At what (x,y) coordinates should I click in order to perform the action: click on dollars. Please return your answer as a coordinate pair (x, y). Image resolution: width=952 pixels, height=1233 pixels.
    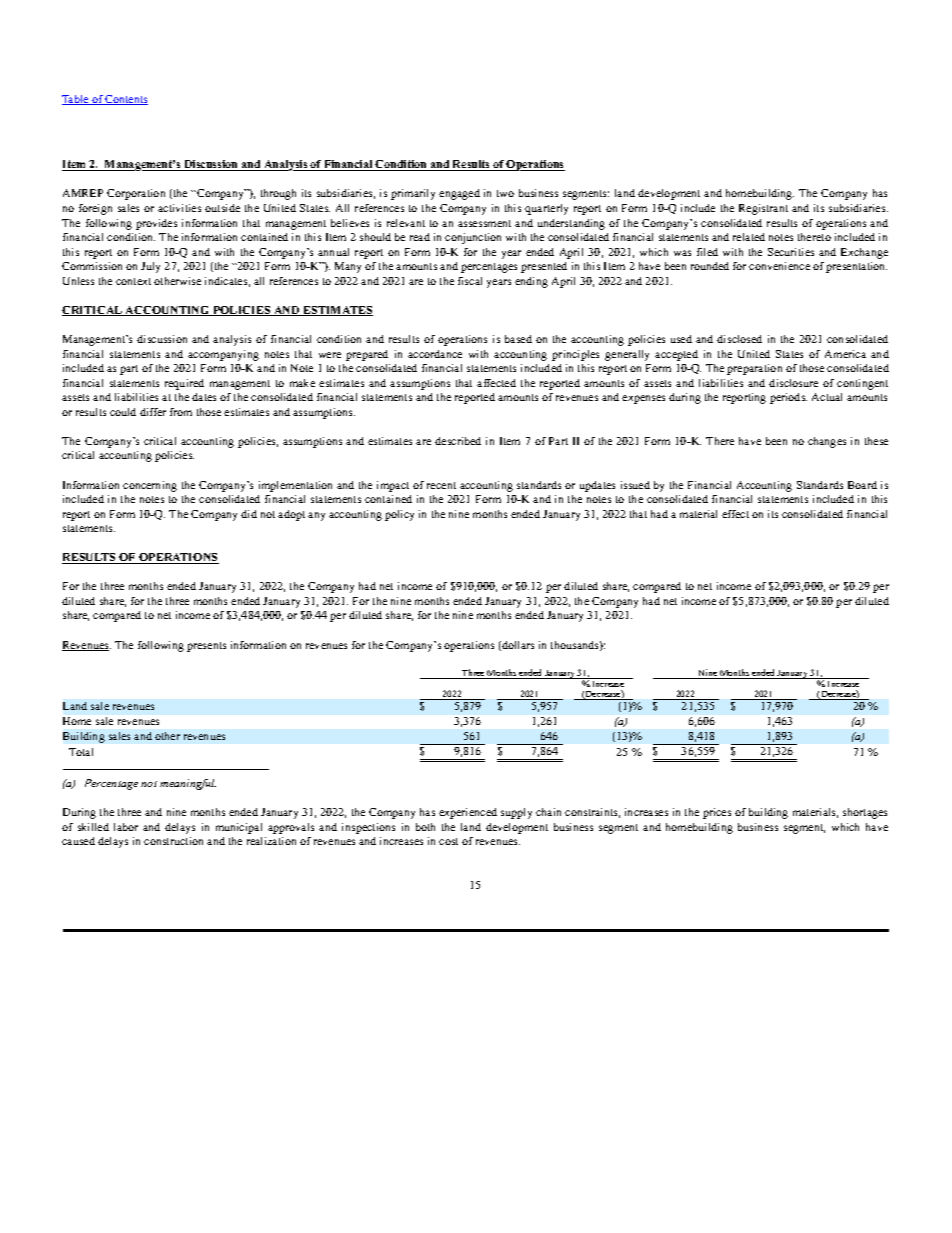
    Looking at the image, I should click on (517, 646).
